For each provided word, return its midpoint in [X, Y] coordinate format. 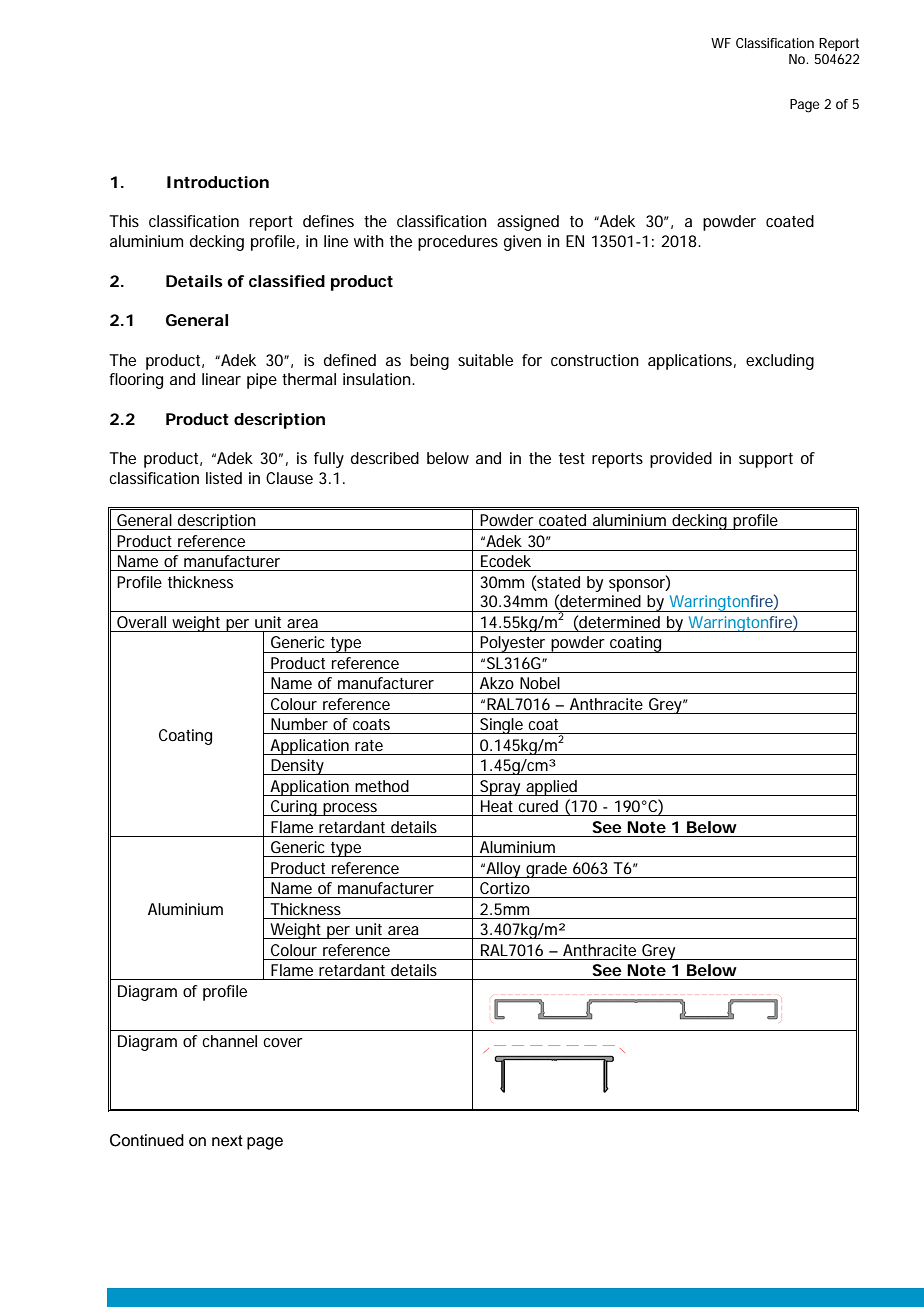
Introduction [218, 182]
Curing [294, 808]
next [227, 1141]
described [385, 458]
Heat [497, 806]
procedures [458, 243]
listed [224, 478]
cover [283, 1042]
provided [681, 460]
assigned [528, 223]
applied [552, 788]
